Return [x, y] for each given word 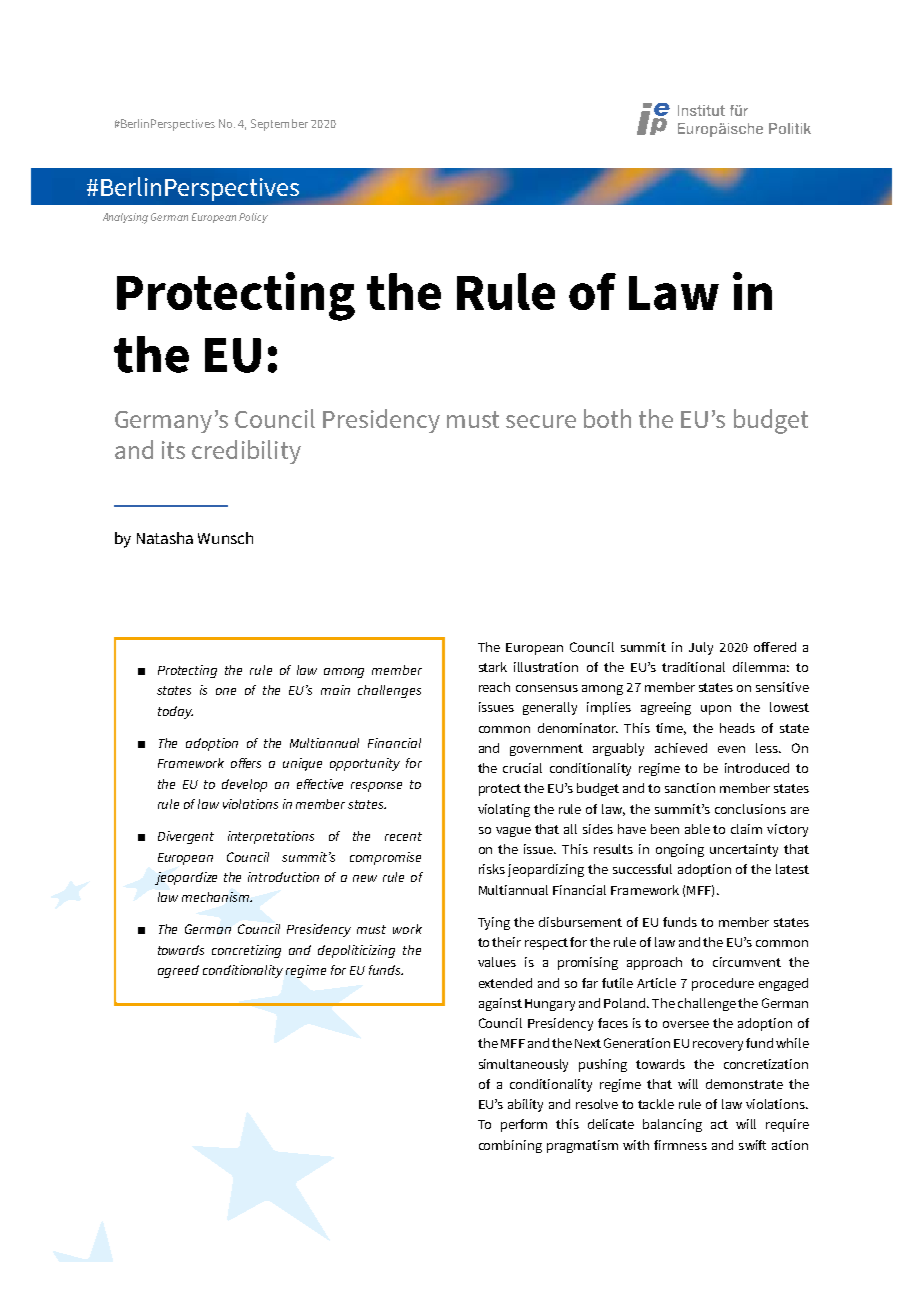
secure [541, 421]
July [701, 648]
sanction [690, 788]
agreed [178, 971]
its [173, 450]
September [279, 125]
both [607, 418]
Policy [253, 218]
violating [504, 810]
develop [244, 785]
